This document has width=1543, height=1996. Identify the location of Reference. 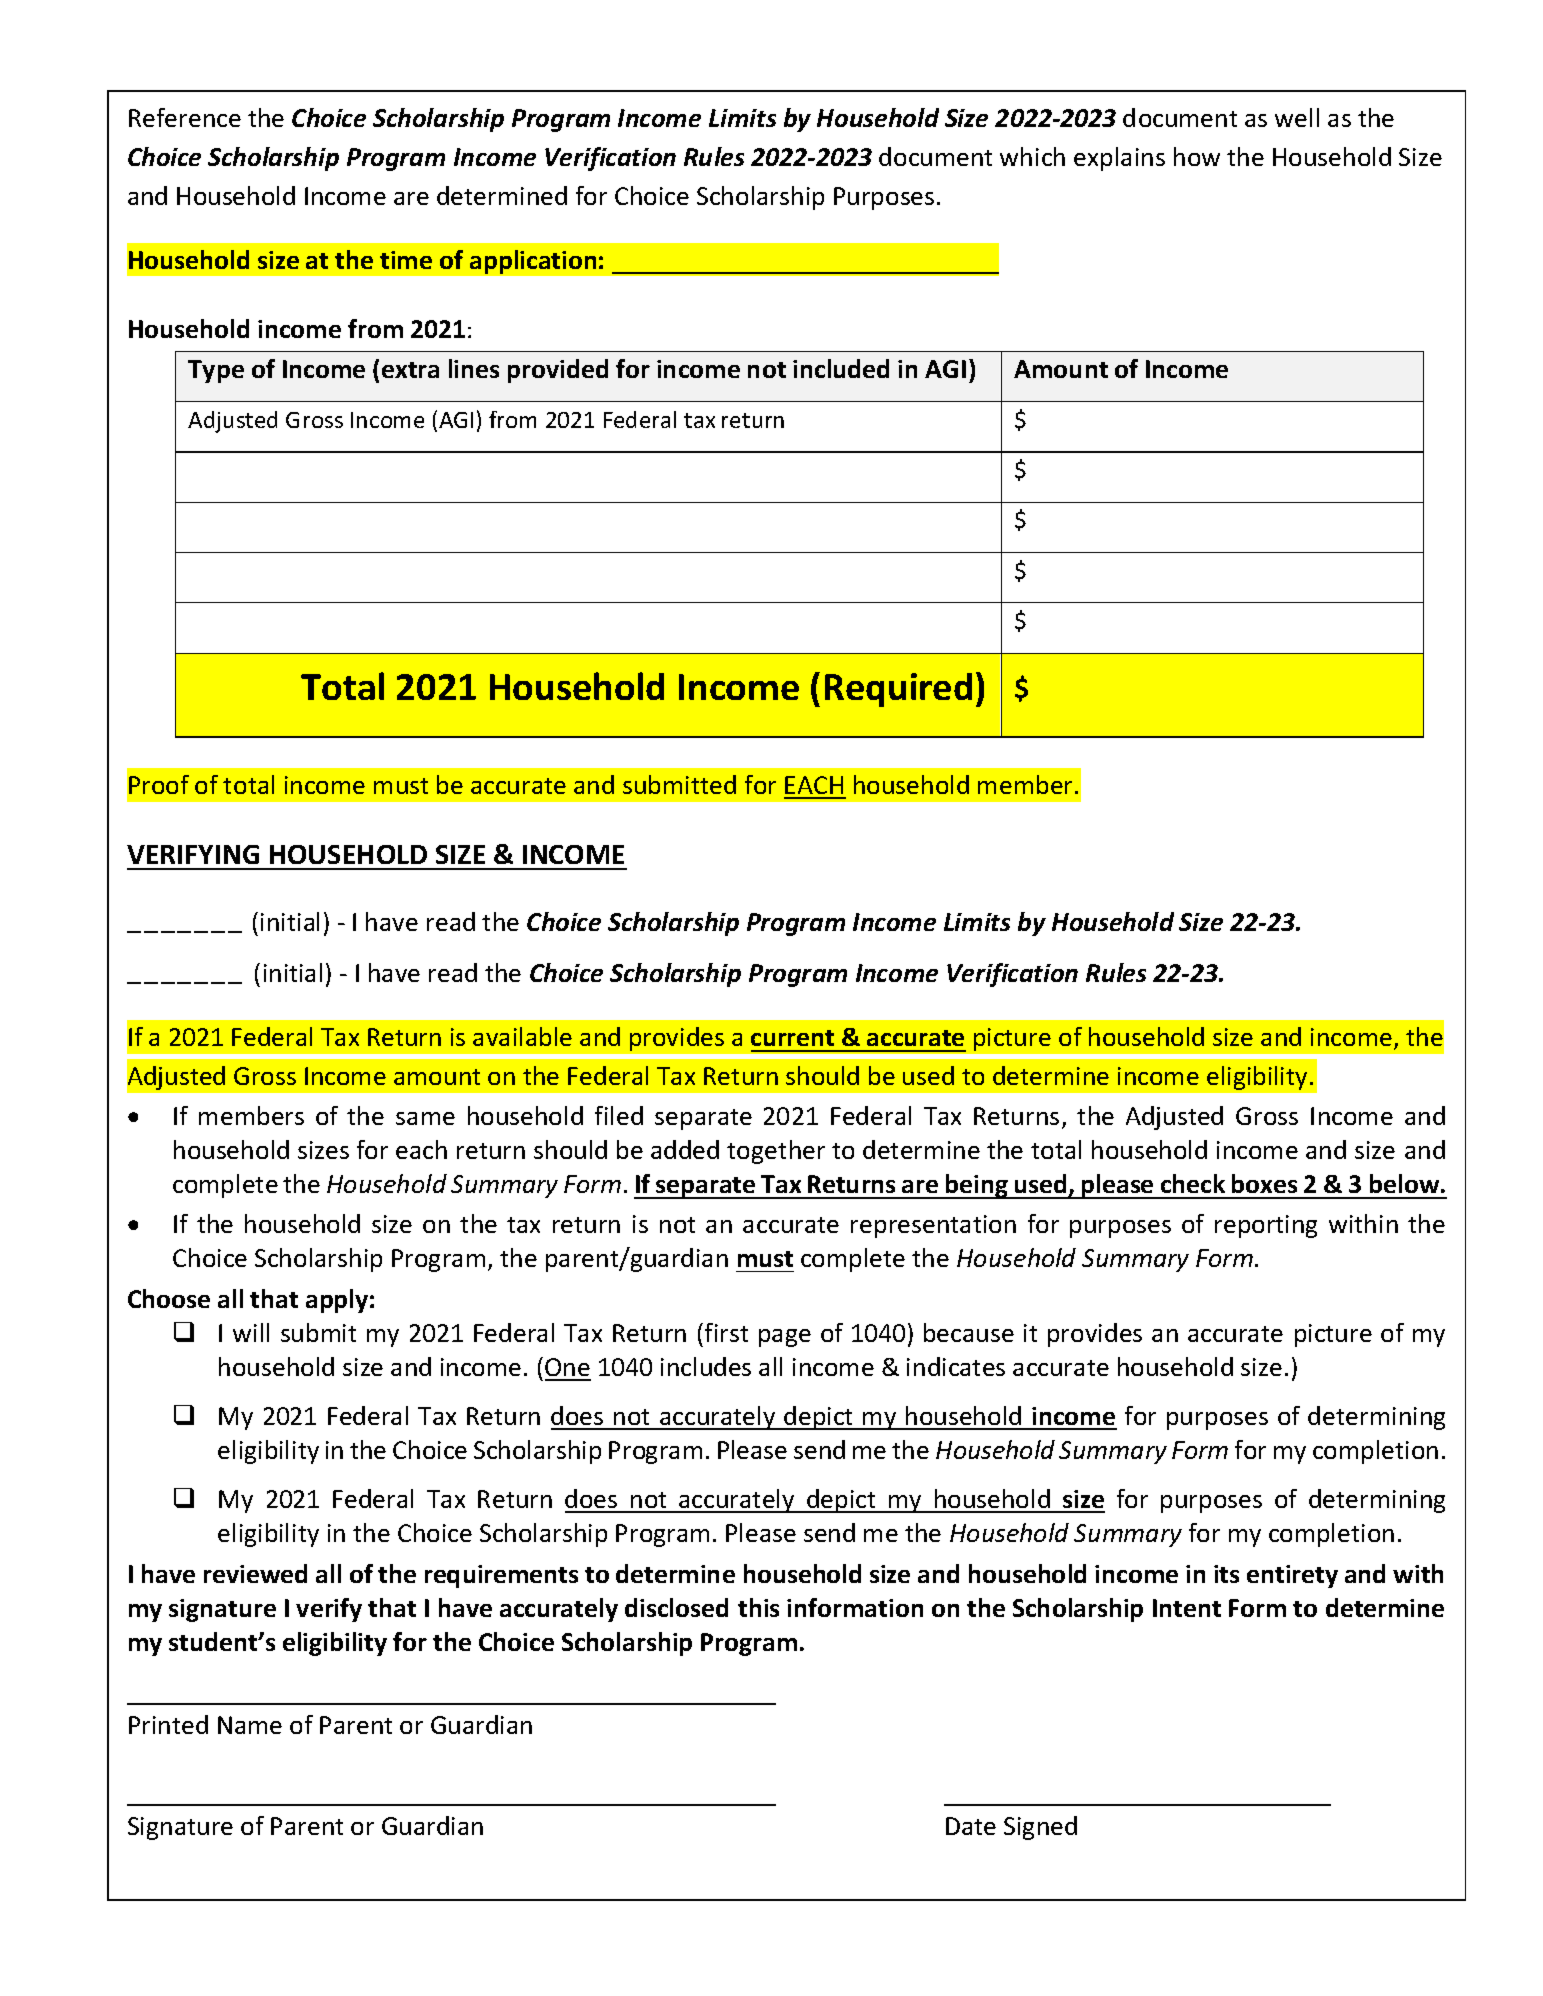
(185, 117).
